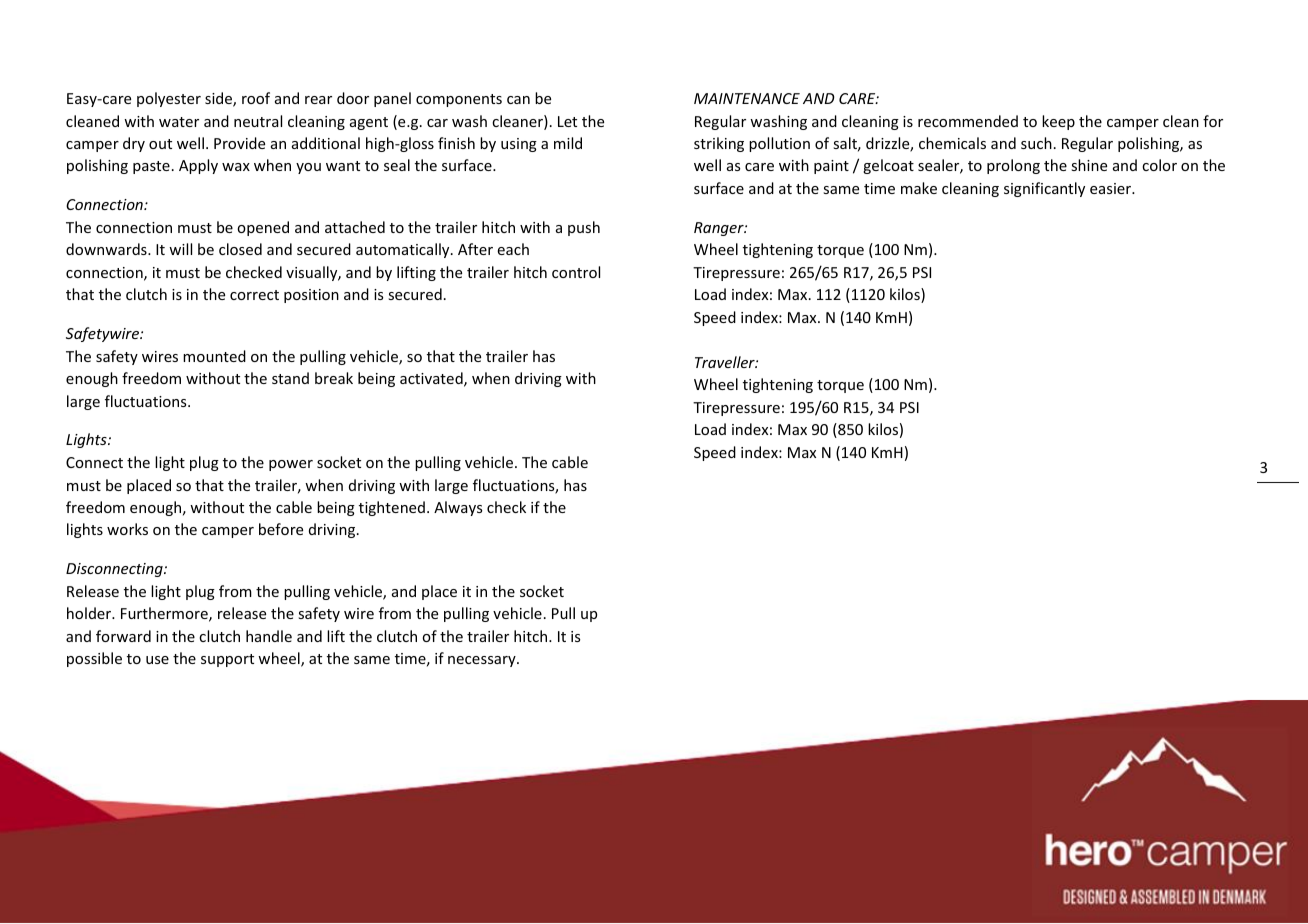  What do you see at coordinates (567, 121) in the screenshot?
I see `Let` at bounding box center [567, 121].
